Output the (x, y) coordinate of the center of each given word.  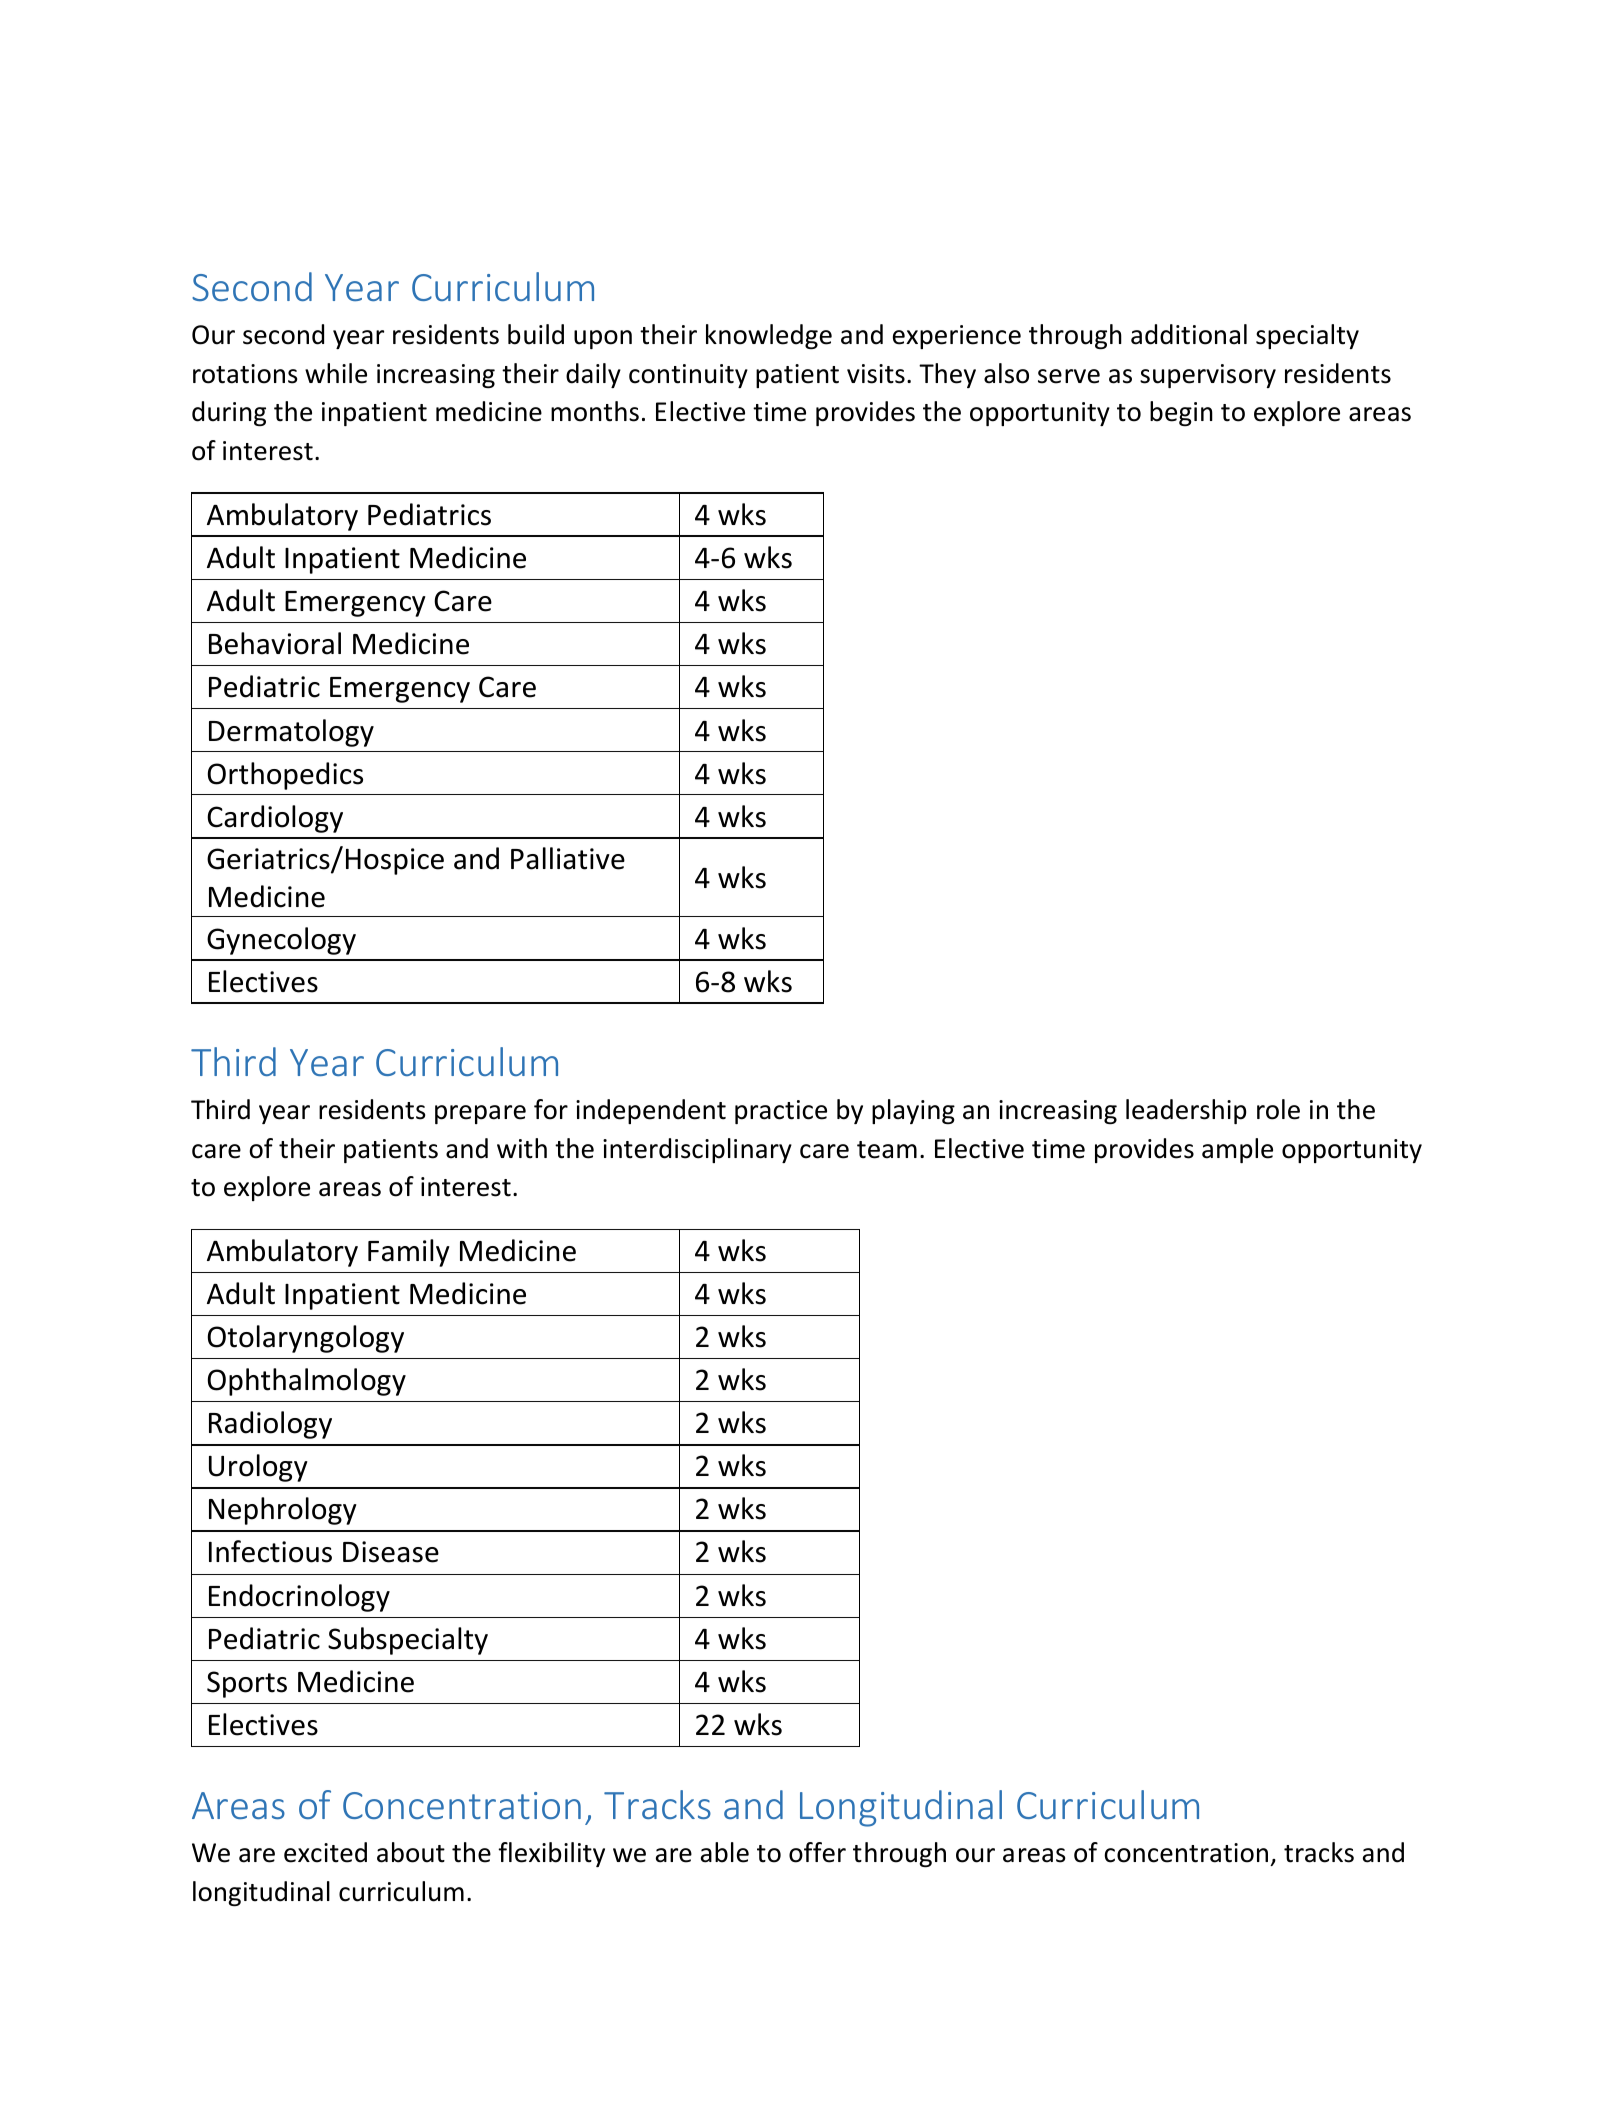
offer (817, 1852)
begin (1181, 413)
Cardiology (275, 819)
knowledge (769, 336)
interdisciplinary (697, 1150)
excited (325, 1852)
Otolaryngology (305, 1339)
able (725, 1852)
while (336, 373)
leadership (1186, 1111)
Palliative (568, 858)
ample (1237, 1150)
